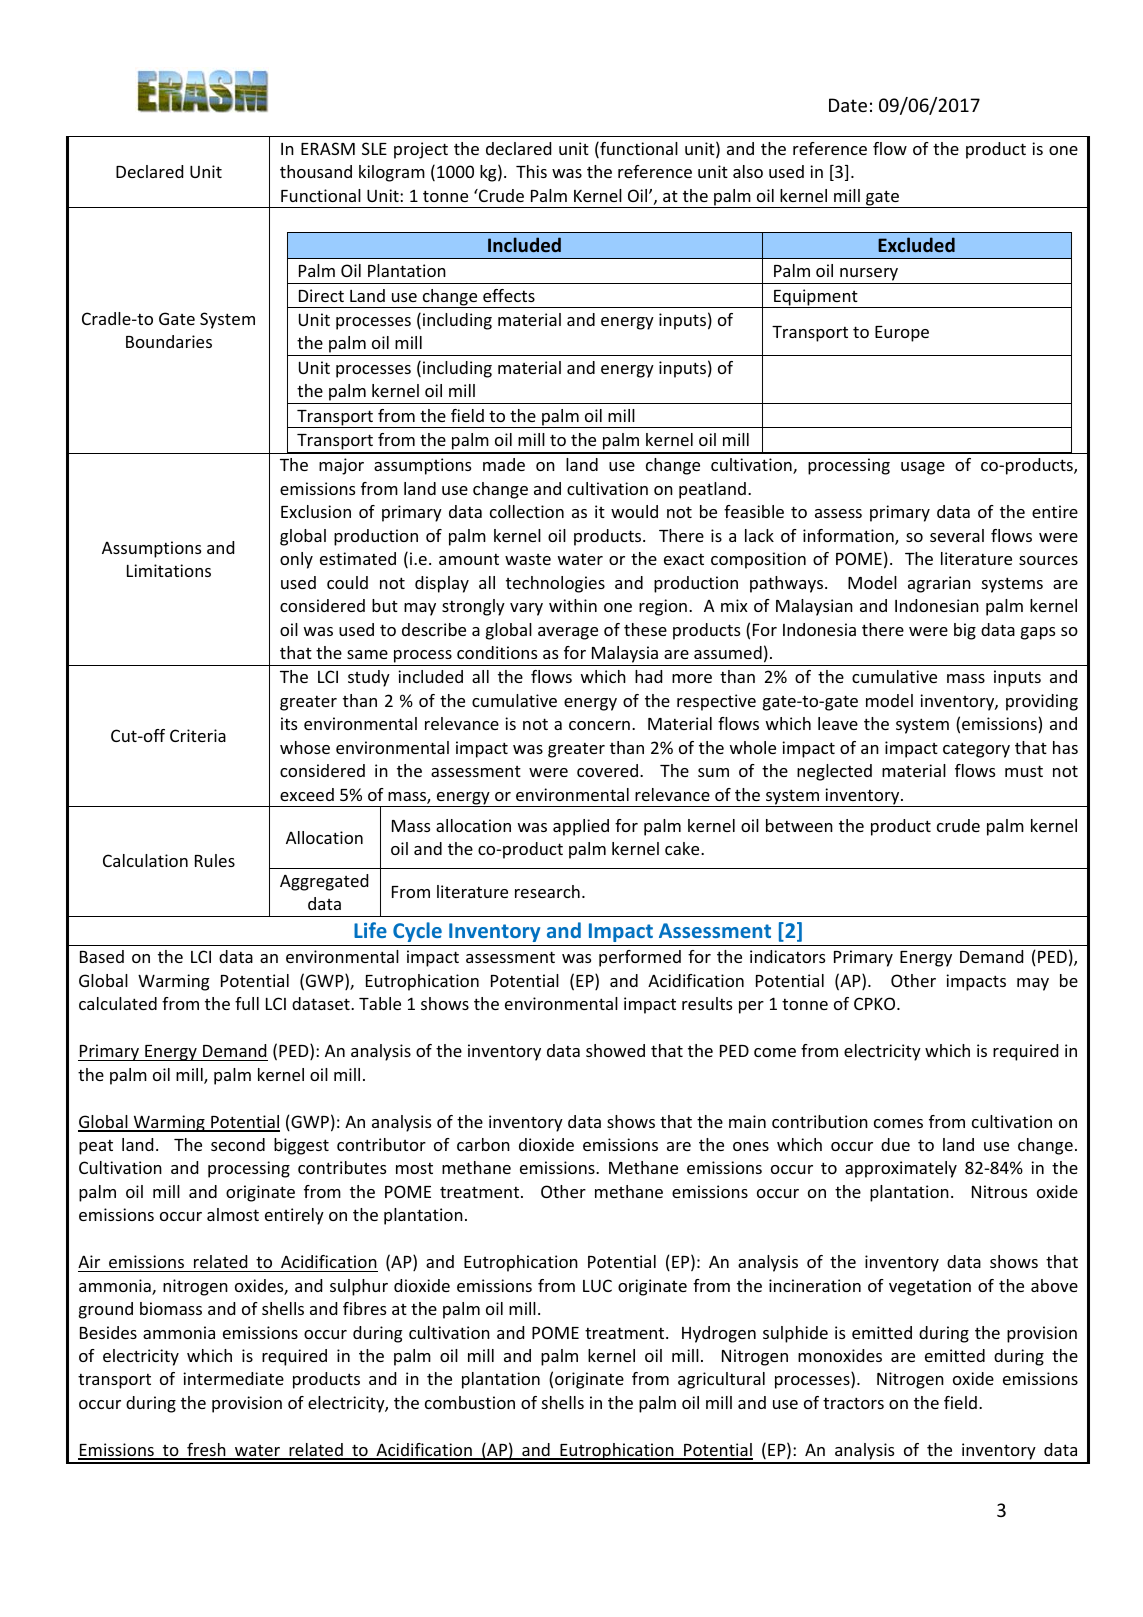 The height and width of the screenshot is (1617, 1143). What do you see at coordinates (470, 1402) in the screenshot?
I see `combustion` at bounding box center [470, 1402].
